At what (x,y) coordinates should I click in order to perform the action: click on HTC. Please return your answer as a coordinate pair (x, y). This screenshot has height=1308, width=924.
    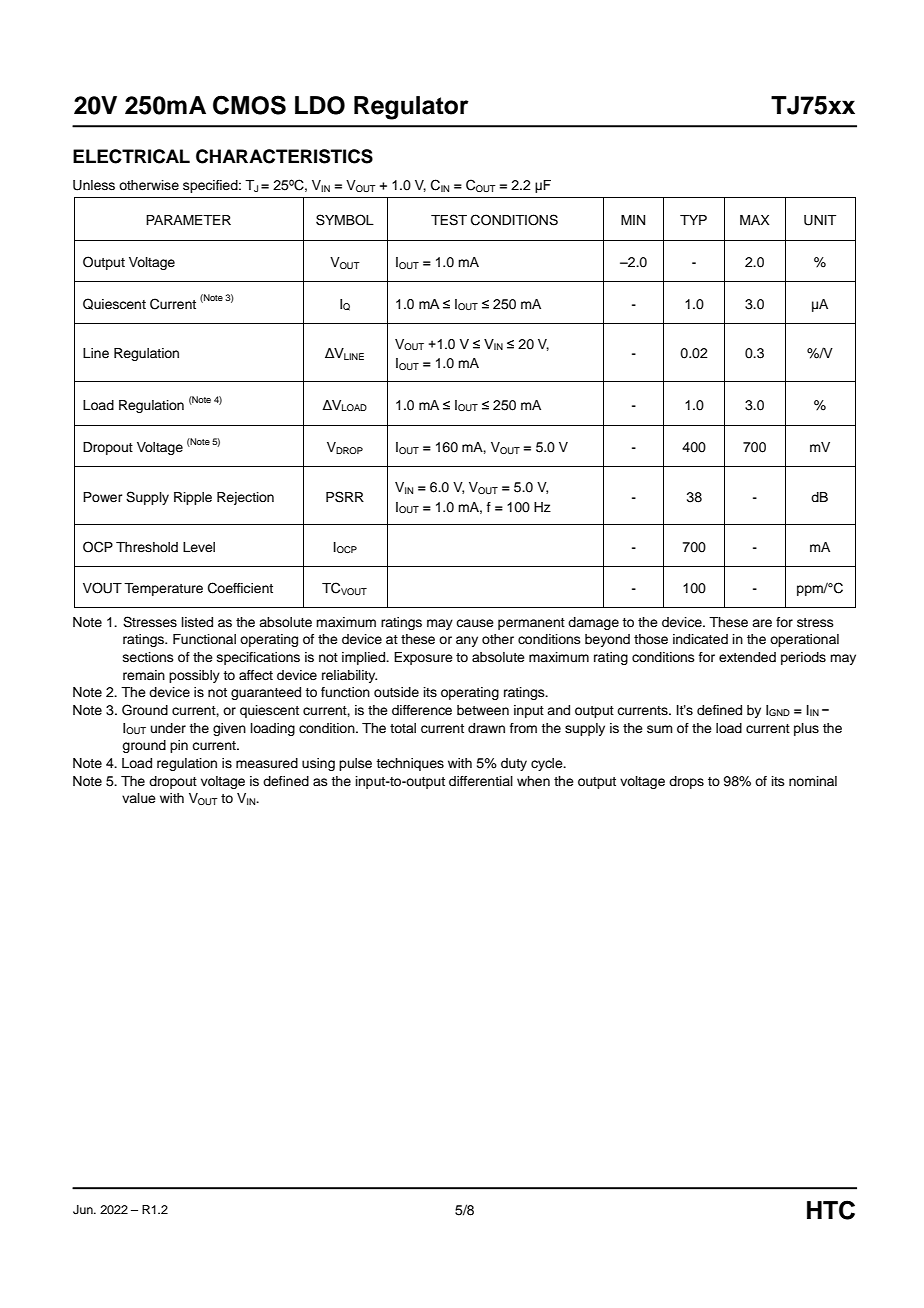
    Looking at the image, I should click on (831, 1210).
